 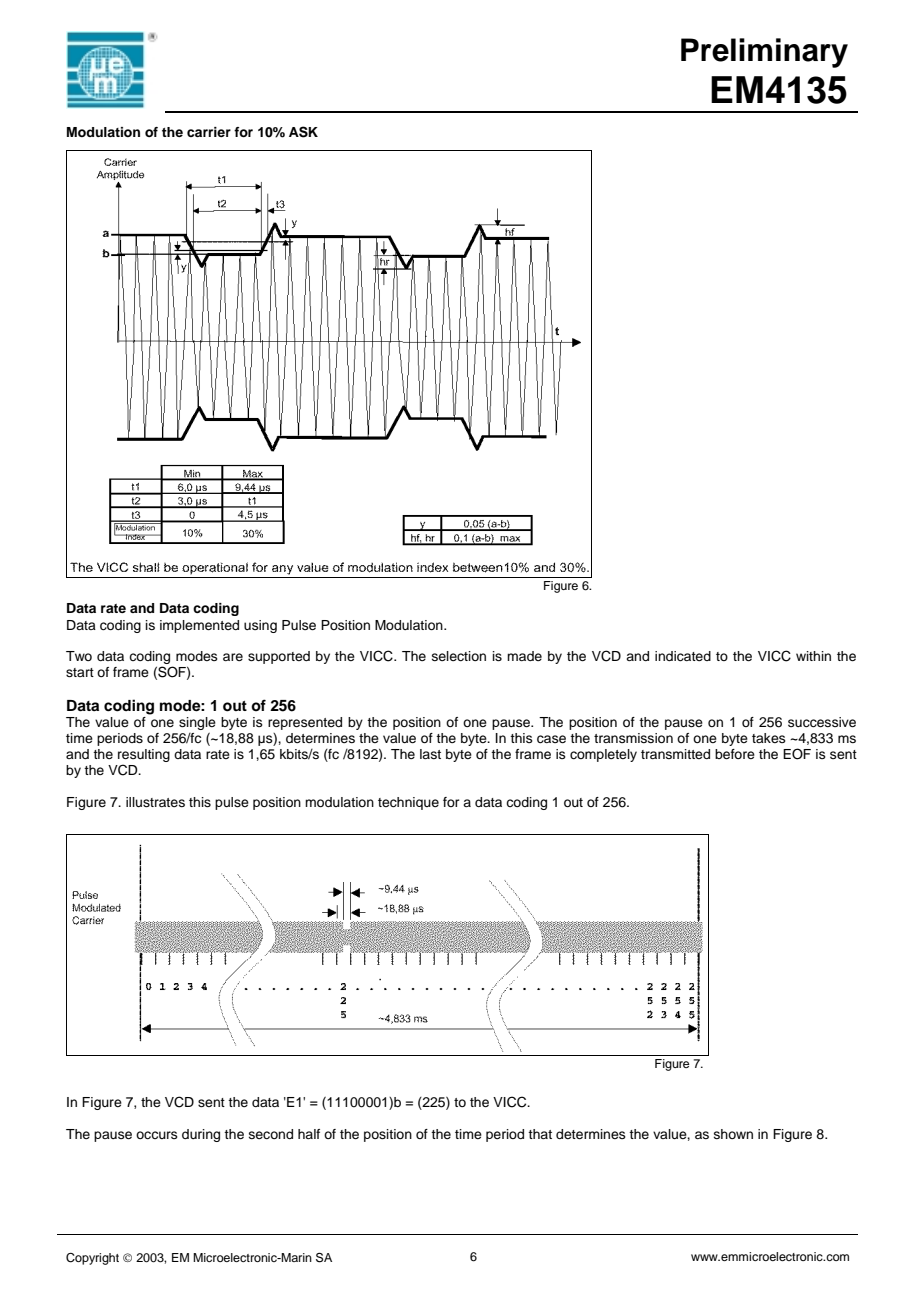 I want to click on carrier, so click(x=209, y=132).
